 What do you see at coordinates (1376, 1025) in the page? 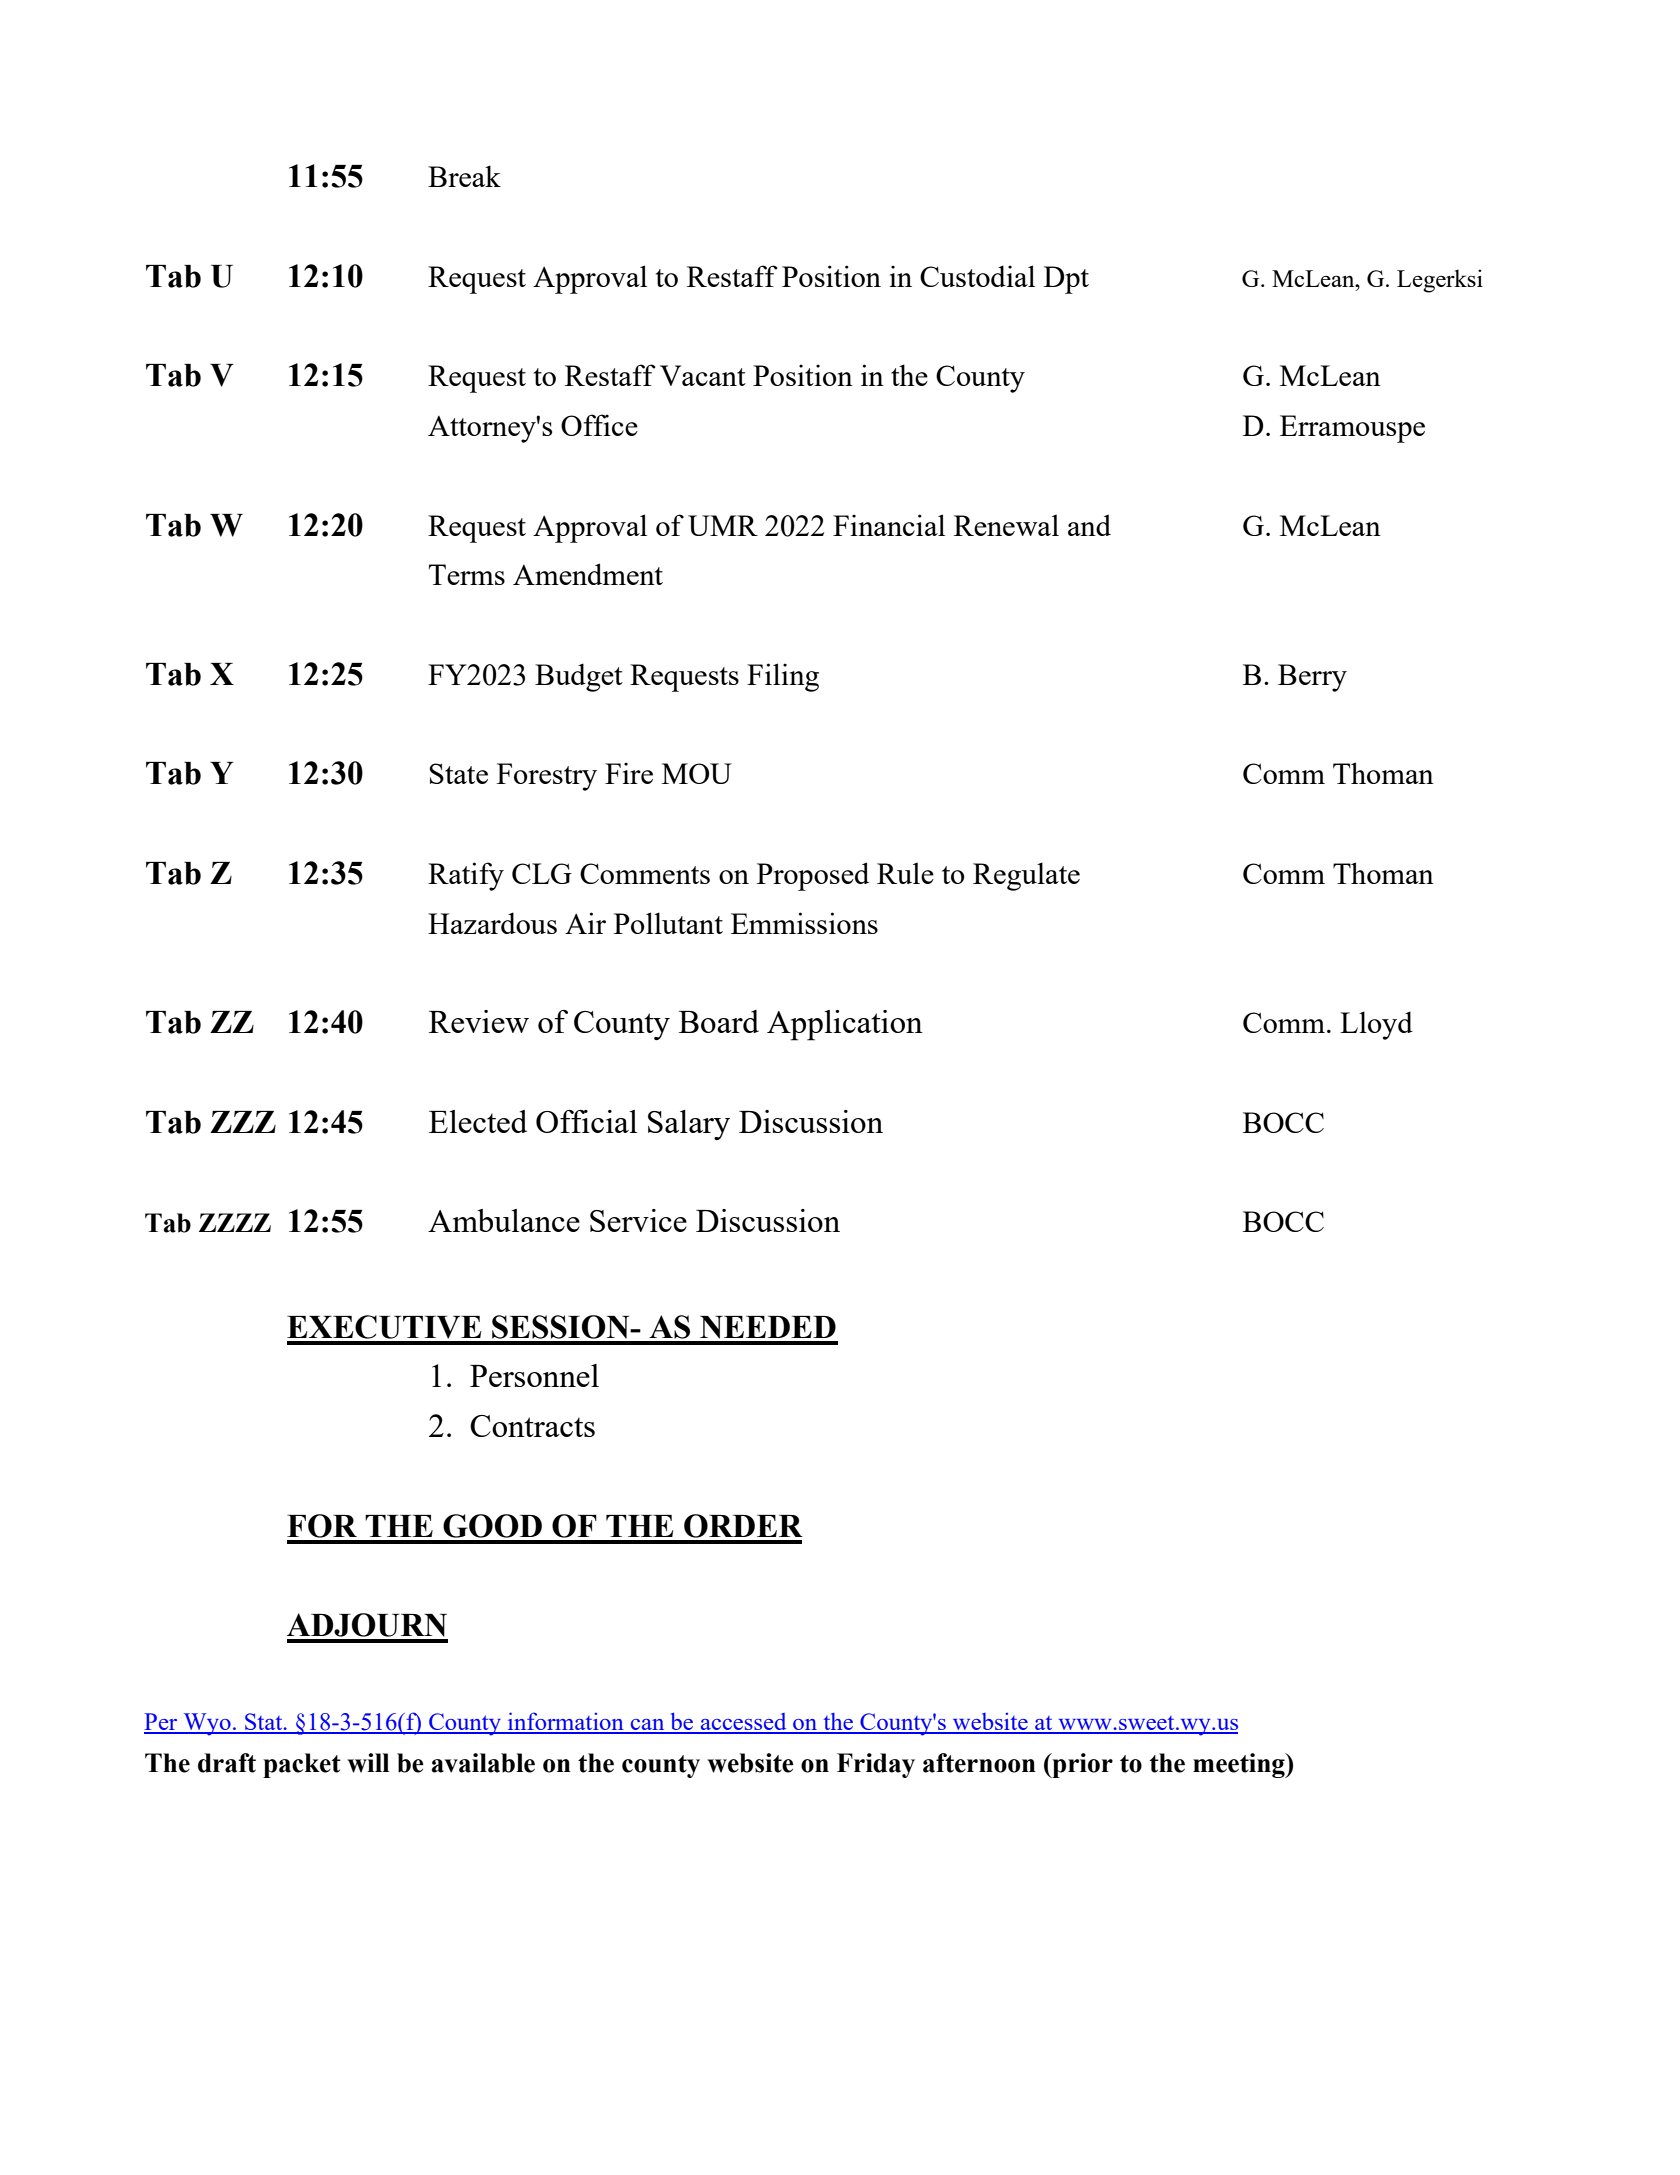
I see `Lloyd` at bounding box center [1376, 1025].
